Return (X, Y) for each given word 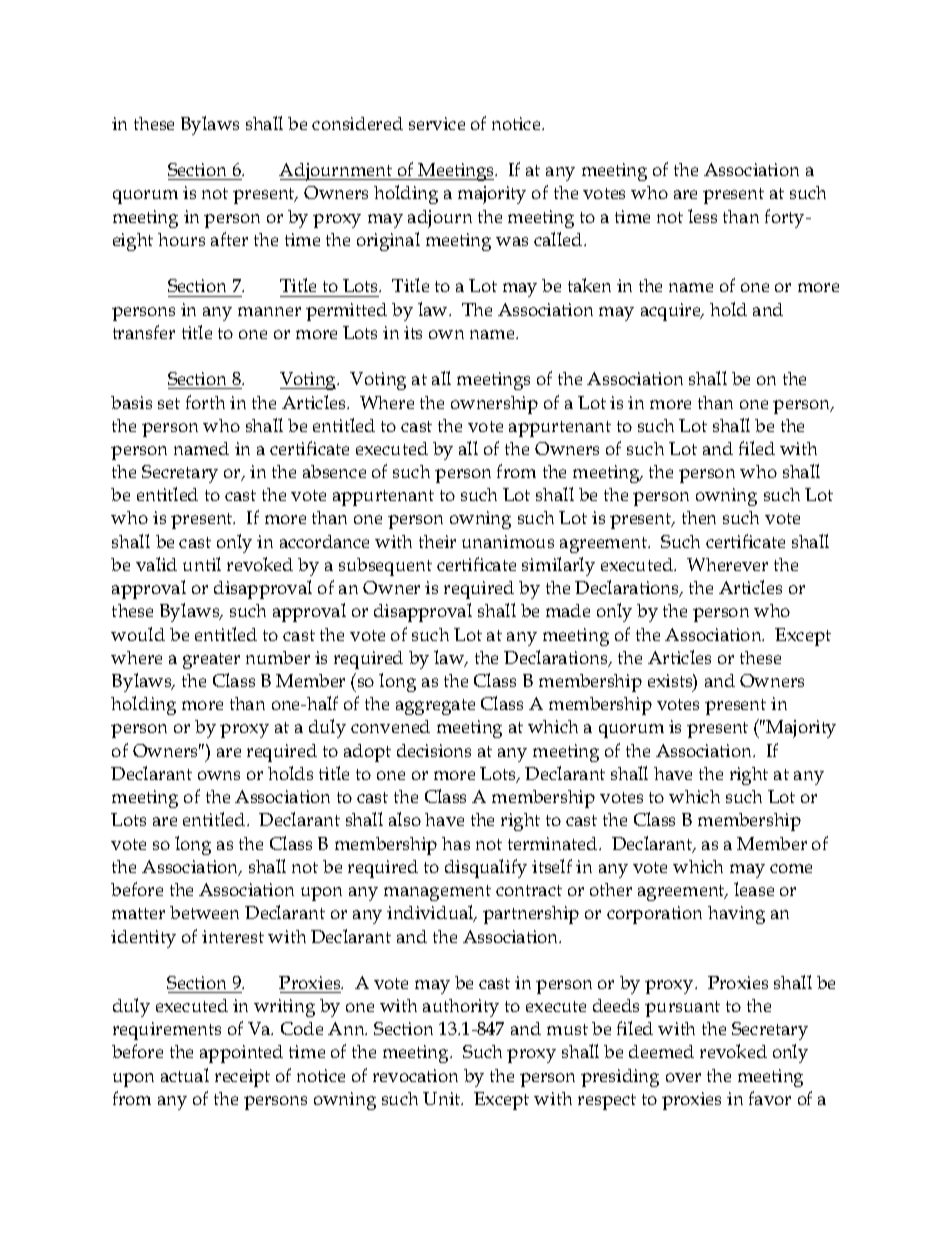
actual (185, 1075)
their (437, 541)
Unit (443, 1098)
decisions (434, 750)
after (229, 239)
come (791, 868)
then (699, 517)
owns (219, 775)
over (683, 1077)
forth (205, 402)
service (437, 123)
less (702, 216)
